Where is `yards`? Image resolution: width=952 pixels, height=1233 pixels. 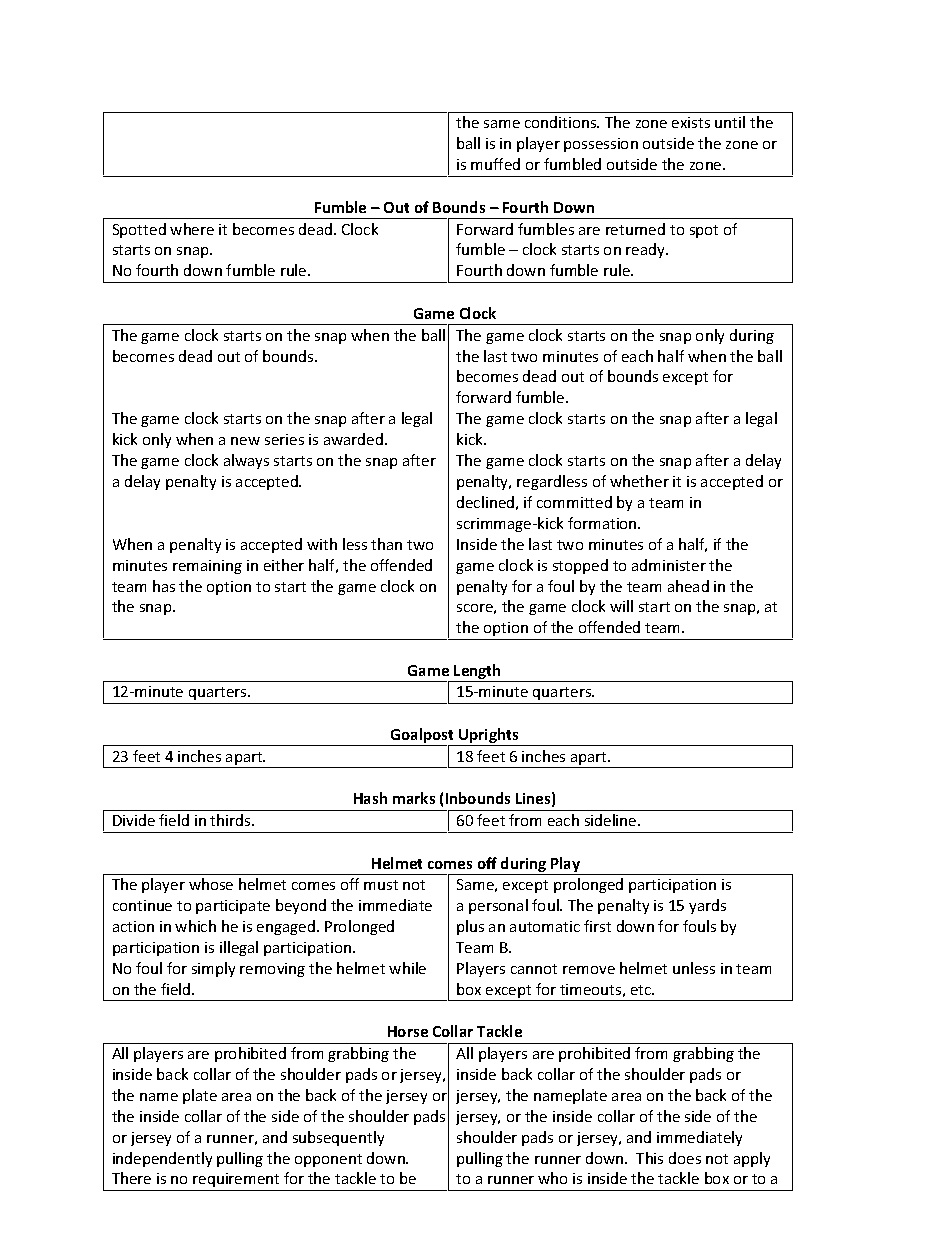
yards is located at coordinates (707, 906).
